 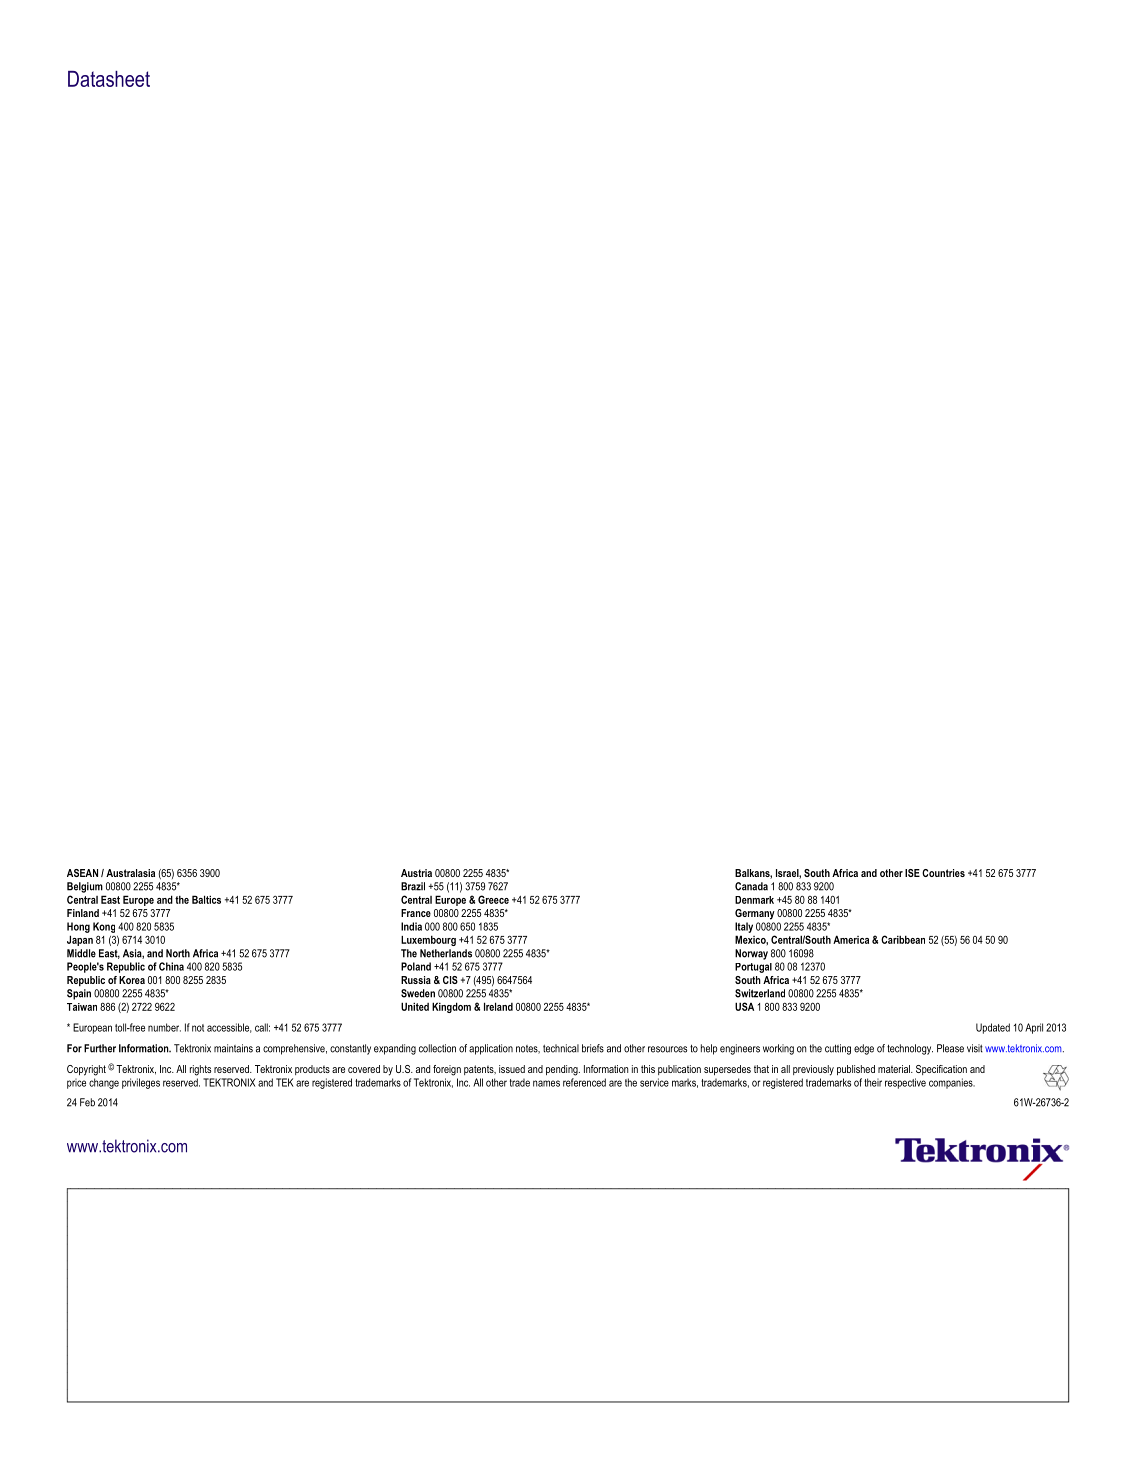 I want to click on ISE, so click(x=912, y=873).
